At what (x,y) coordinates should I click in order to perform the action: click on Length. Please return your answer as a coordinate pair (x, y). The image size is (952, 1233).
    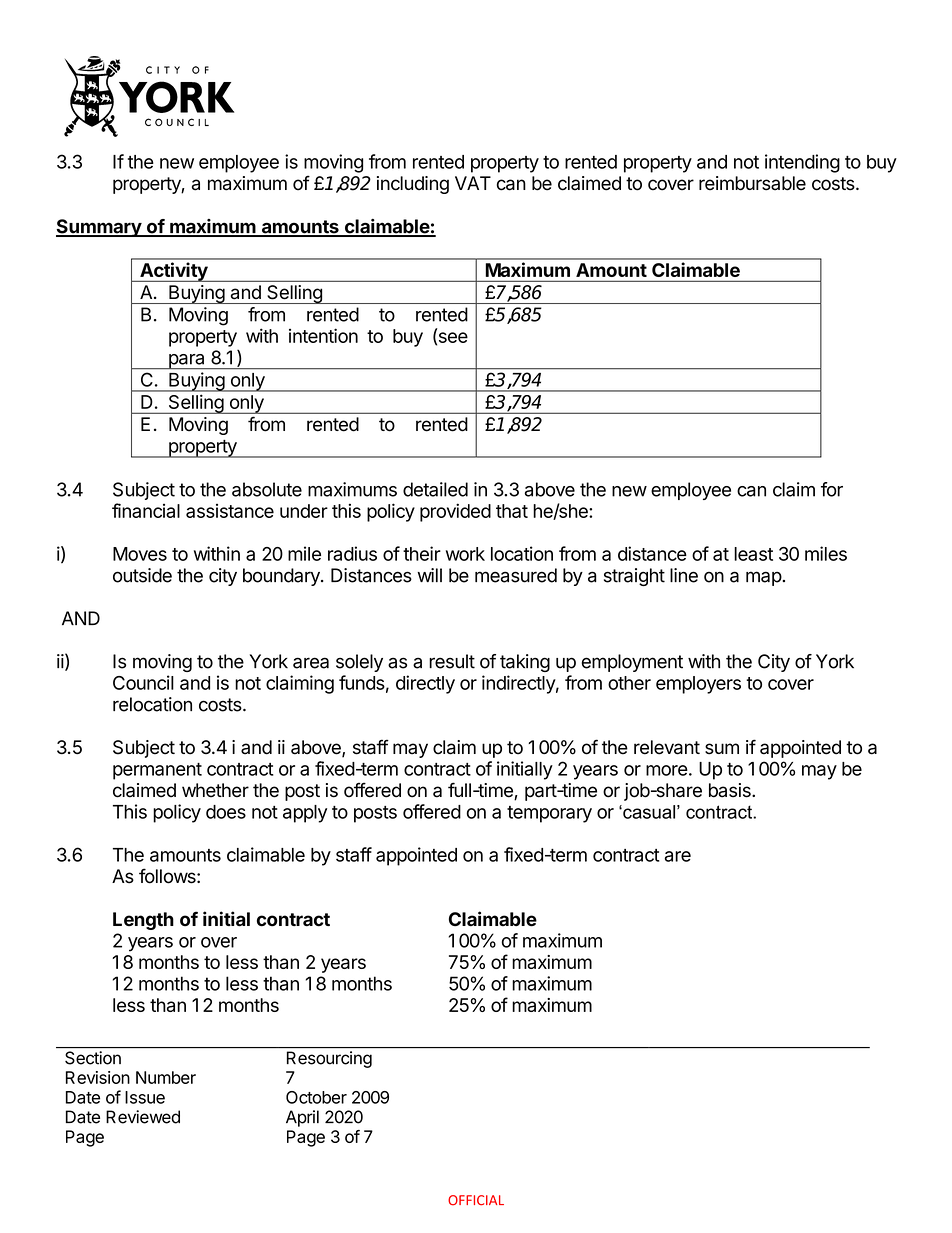
    Looking at the image, I should click on (143, 921).
